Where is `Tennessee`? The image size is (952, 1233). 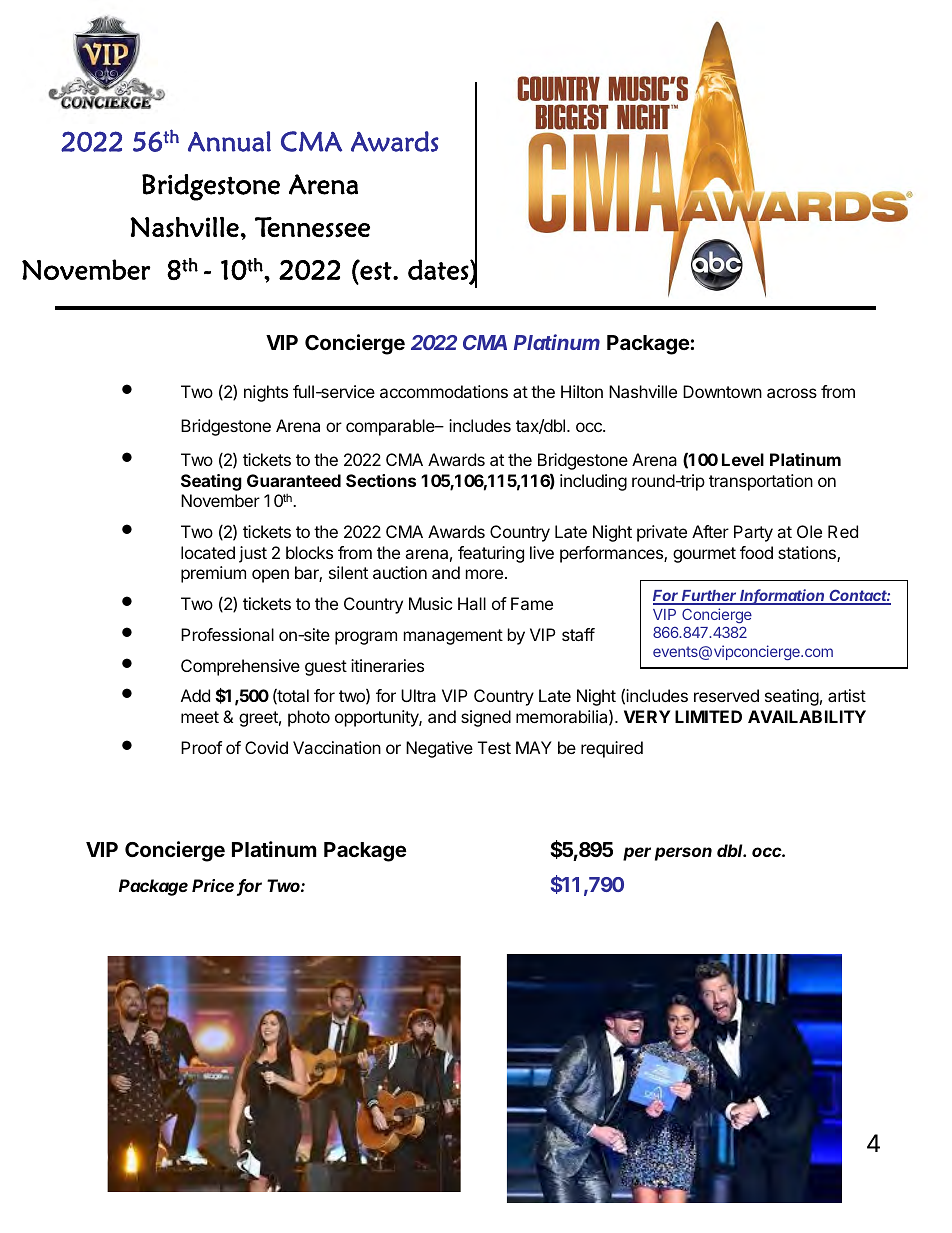 Tennessee is located at coordinates (312, 227).
